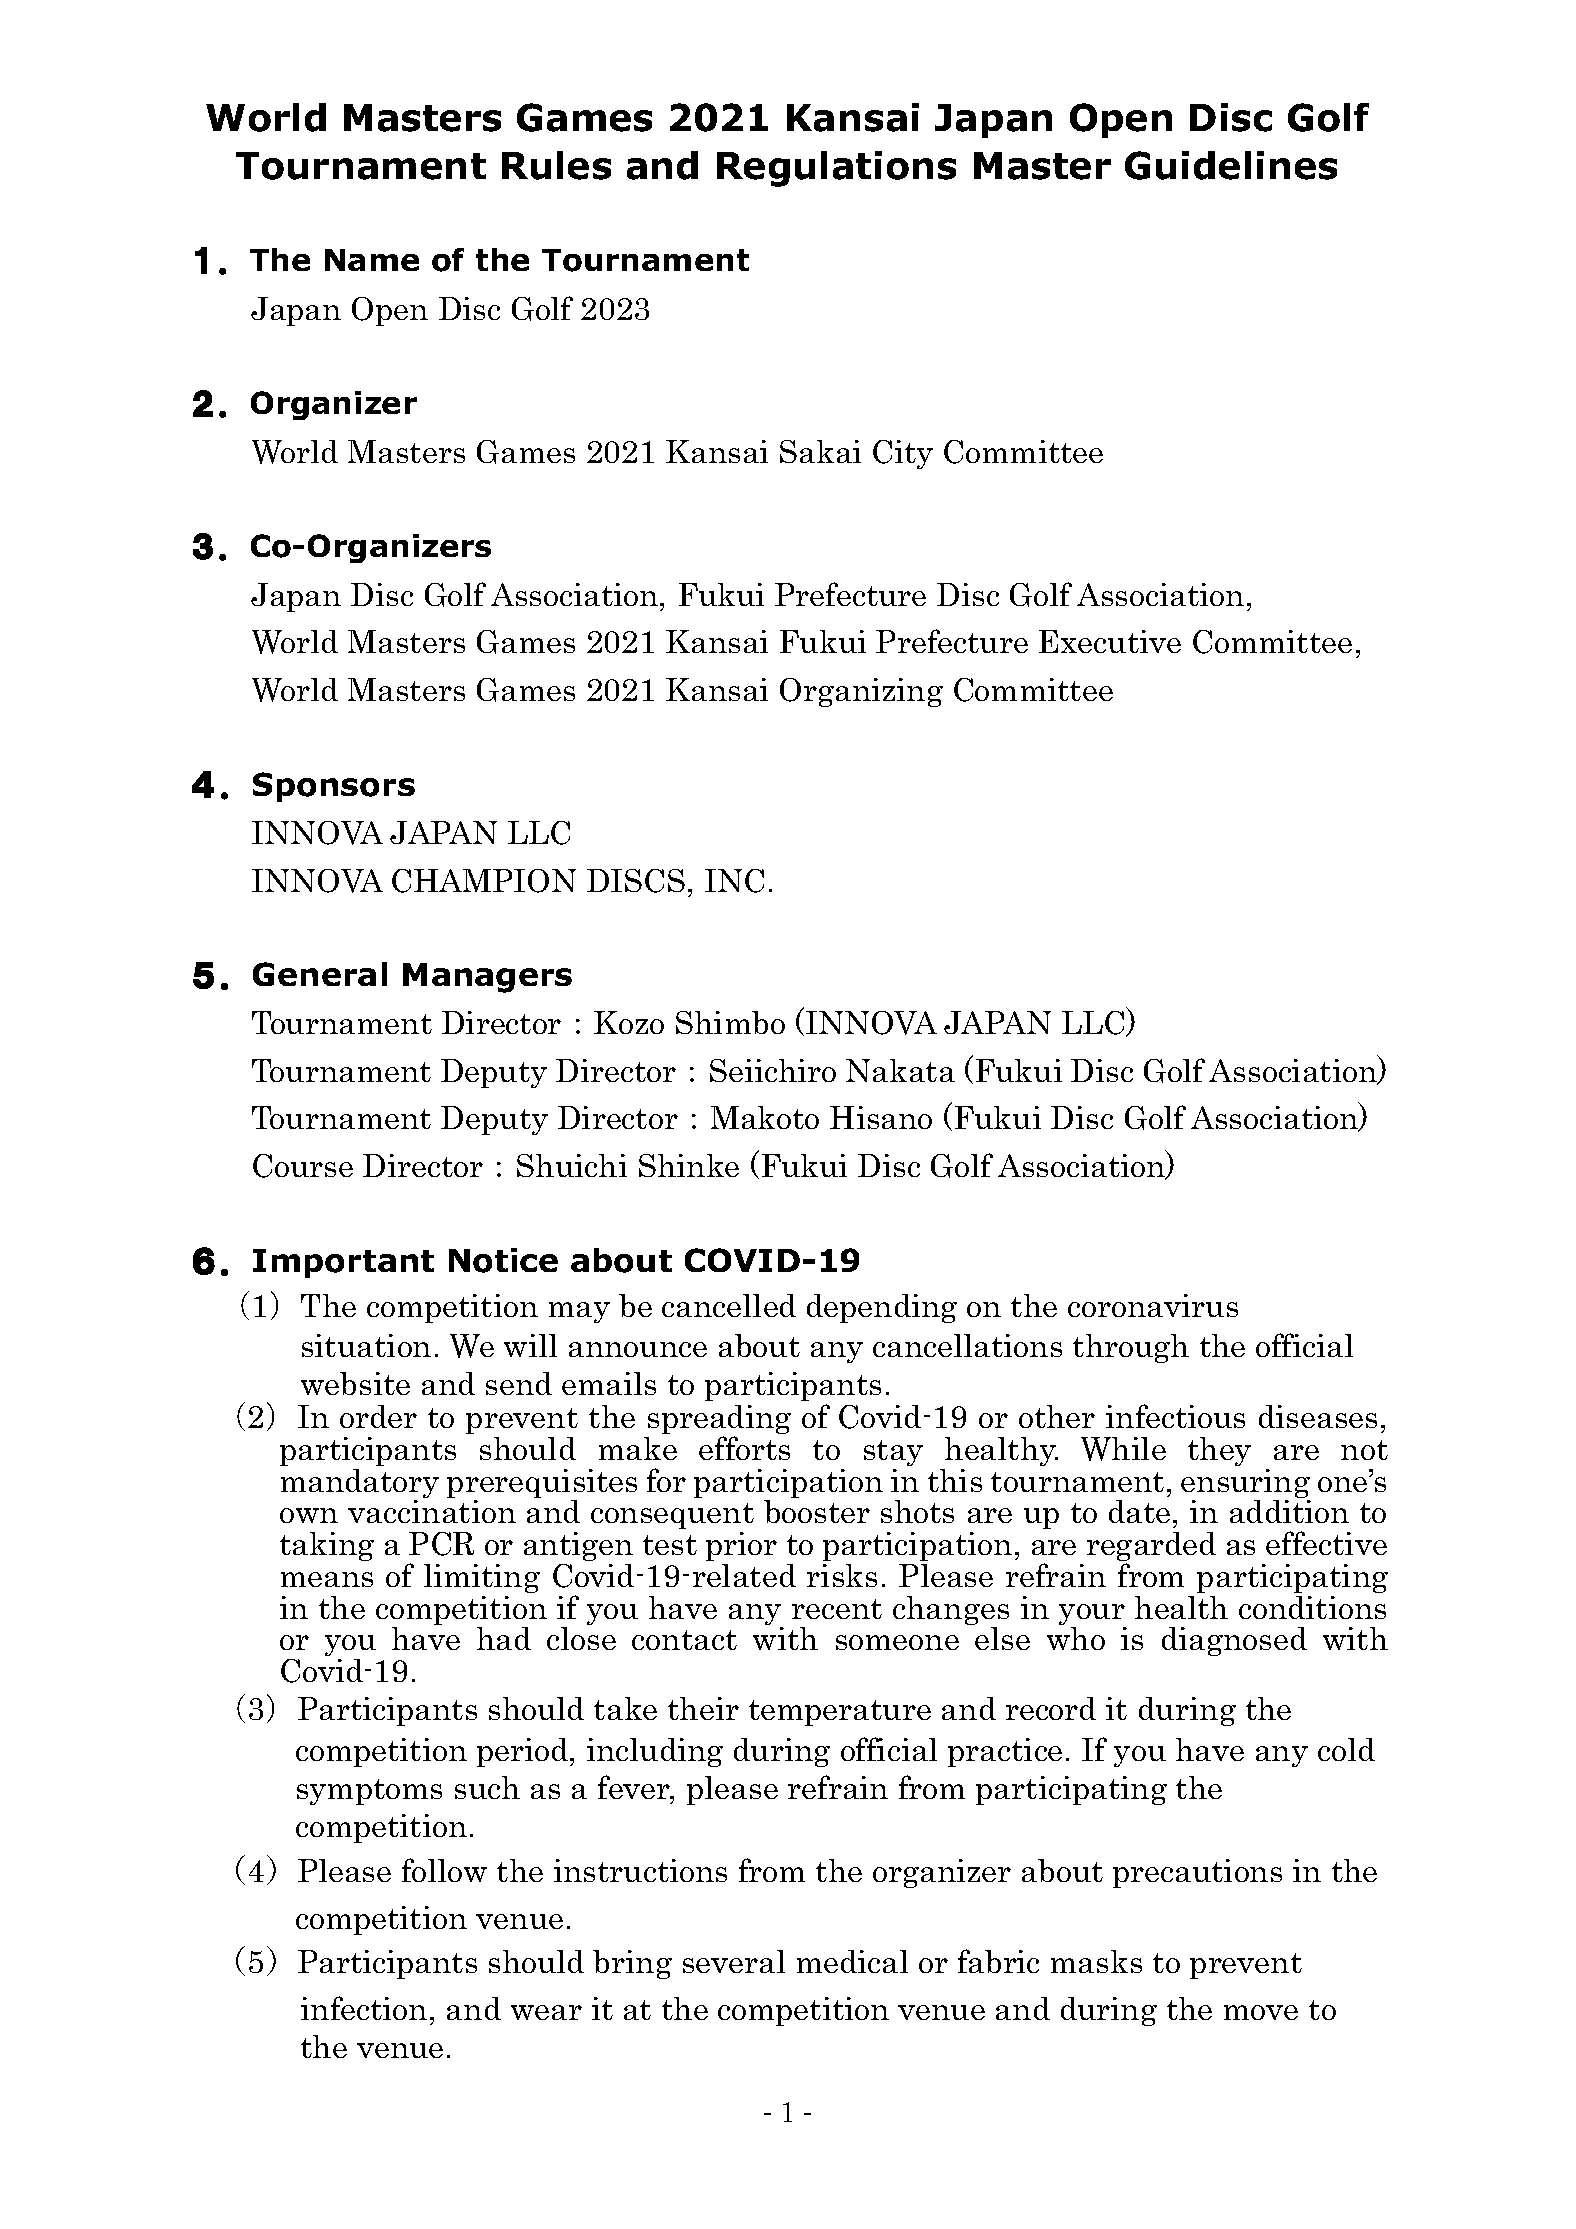 The width and height of the page is (1576, 2229). What do you see at coordinates (882, 1308) in the page?
I see `depending` at bounding box center [882, 1308].
